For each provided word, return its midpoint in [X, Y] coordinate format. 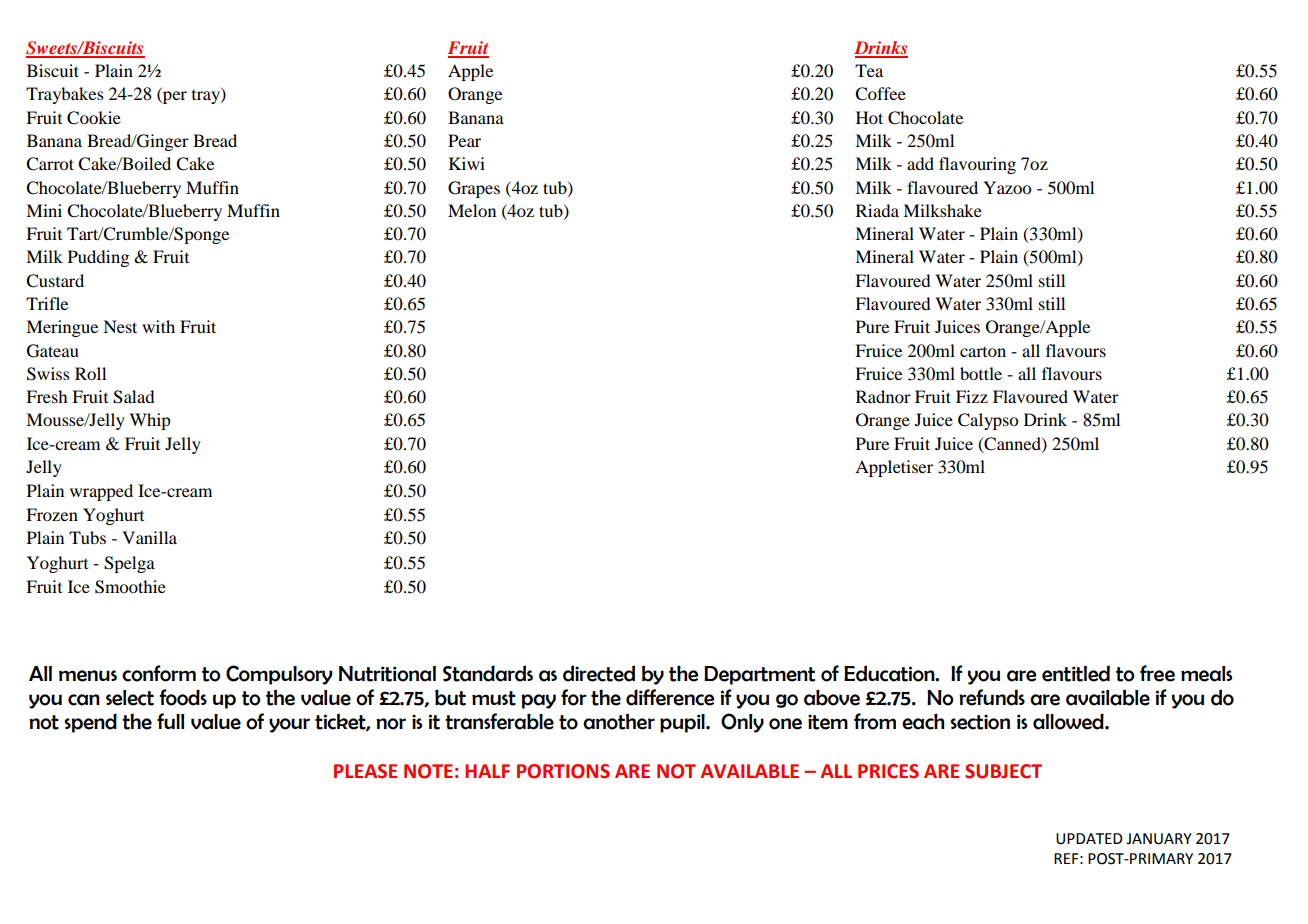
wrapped [101, 492]
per [174, 97]
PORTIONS [563, 771]
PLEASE [365, 771]
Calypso [988, 421]
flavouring [977, 165]
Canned [1012, 444]
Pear [464, 140]
